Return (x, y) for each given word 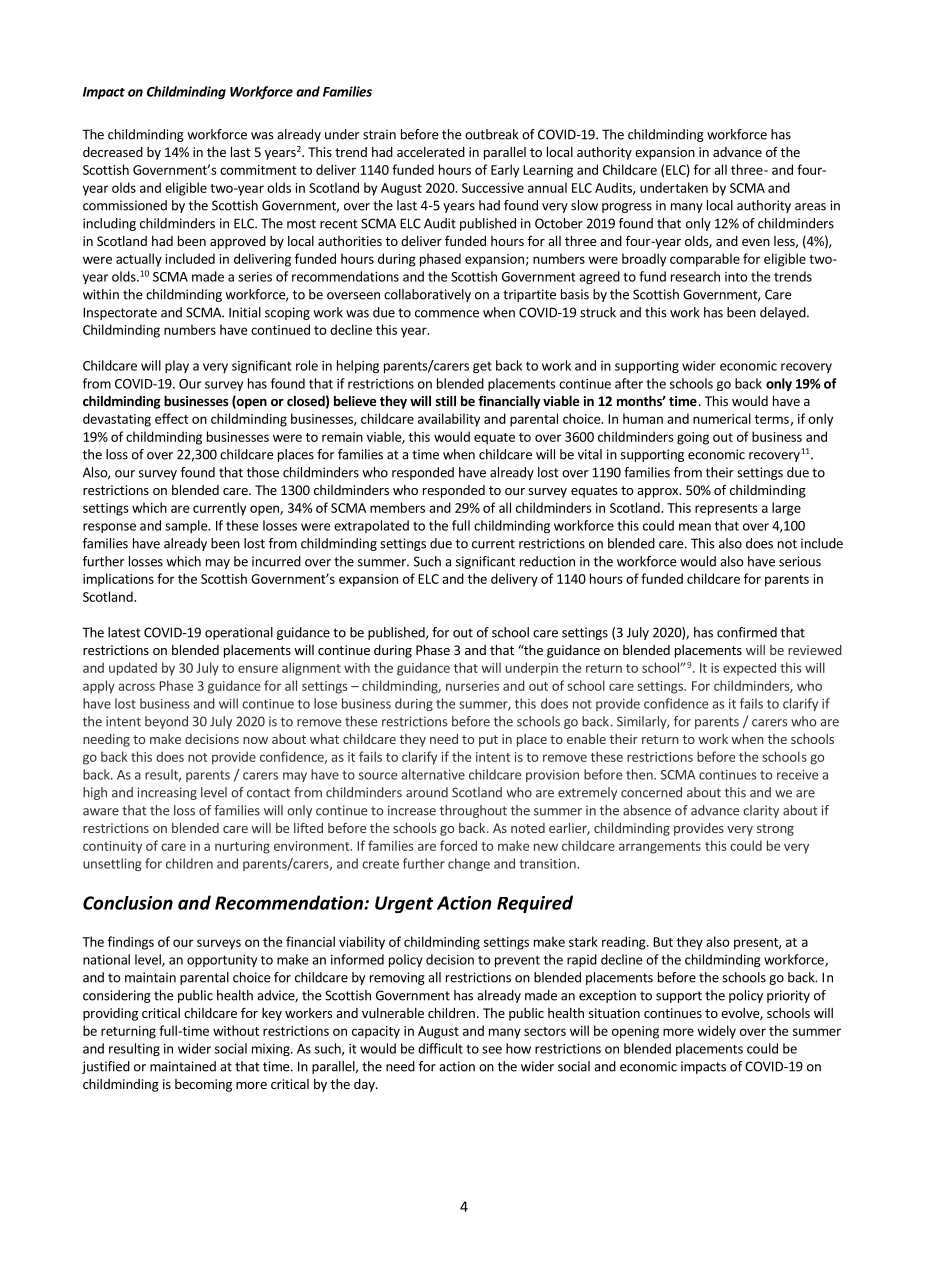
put (488, 741)
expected (749, 669)
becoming (203, 1085)
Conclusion (128, 903)
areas (810, 207)
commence (447, 314)
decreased (113, 152)
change (469, 864)
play (177, 366)
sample (187, 526)
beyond (166, 722)
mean (695, 527)
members (397, 507)
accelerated (431, 152)
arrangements (660, 848)
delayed (783, 313)
